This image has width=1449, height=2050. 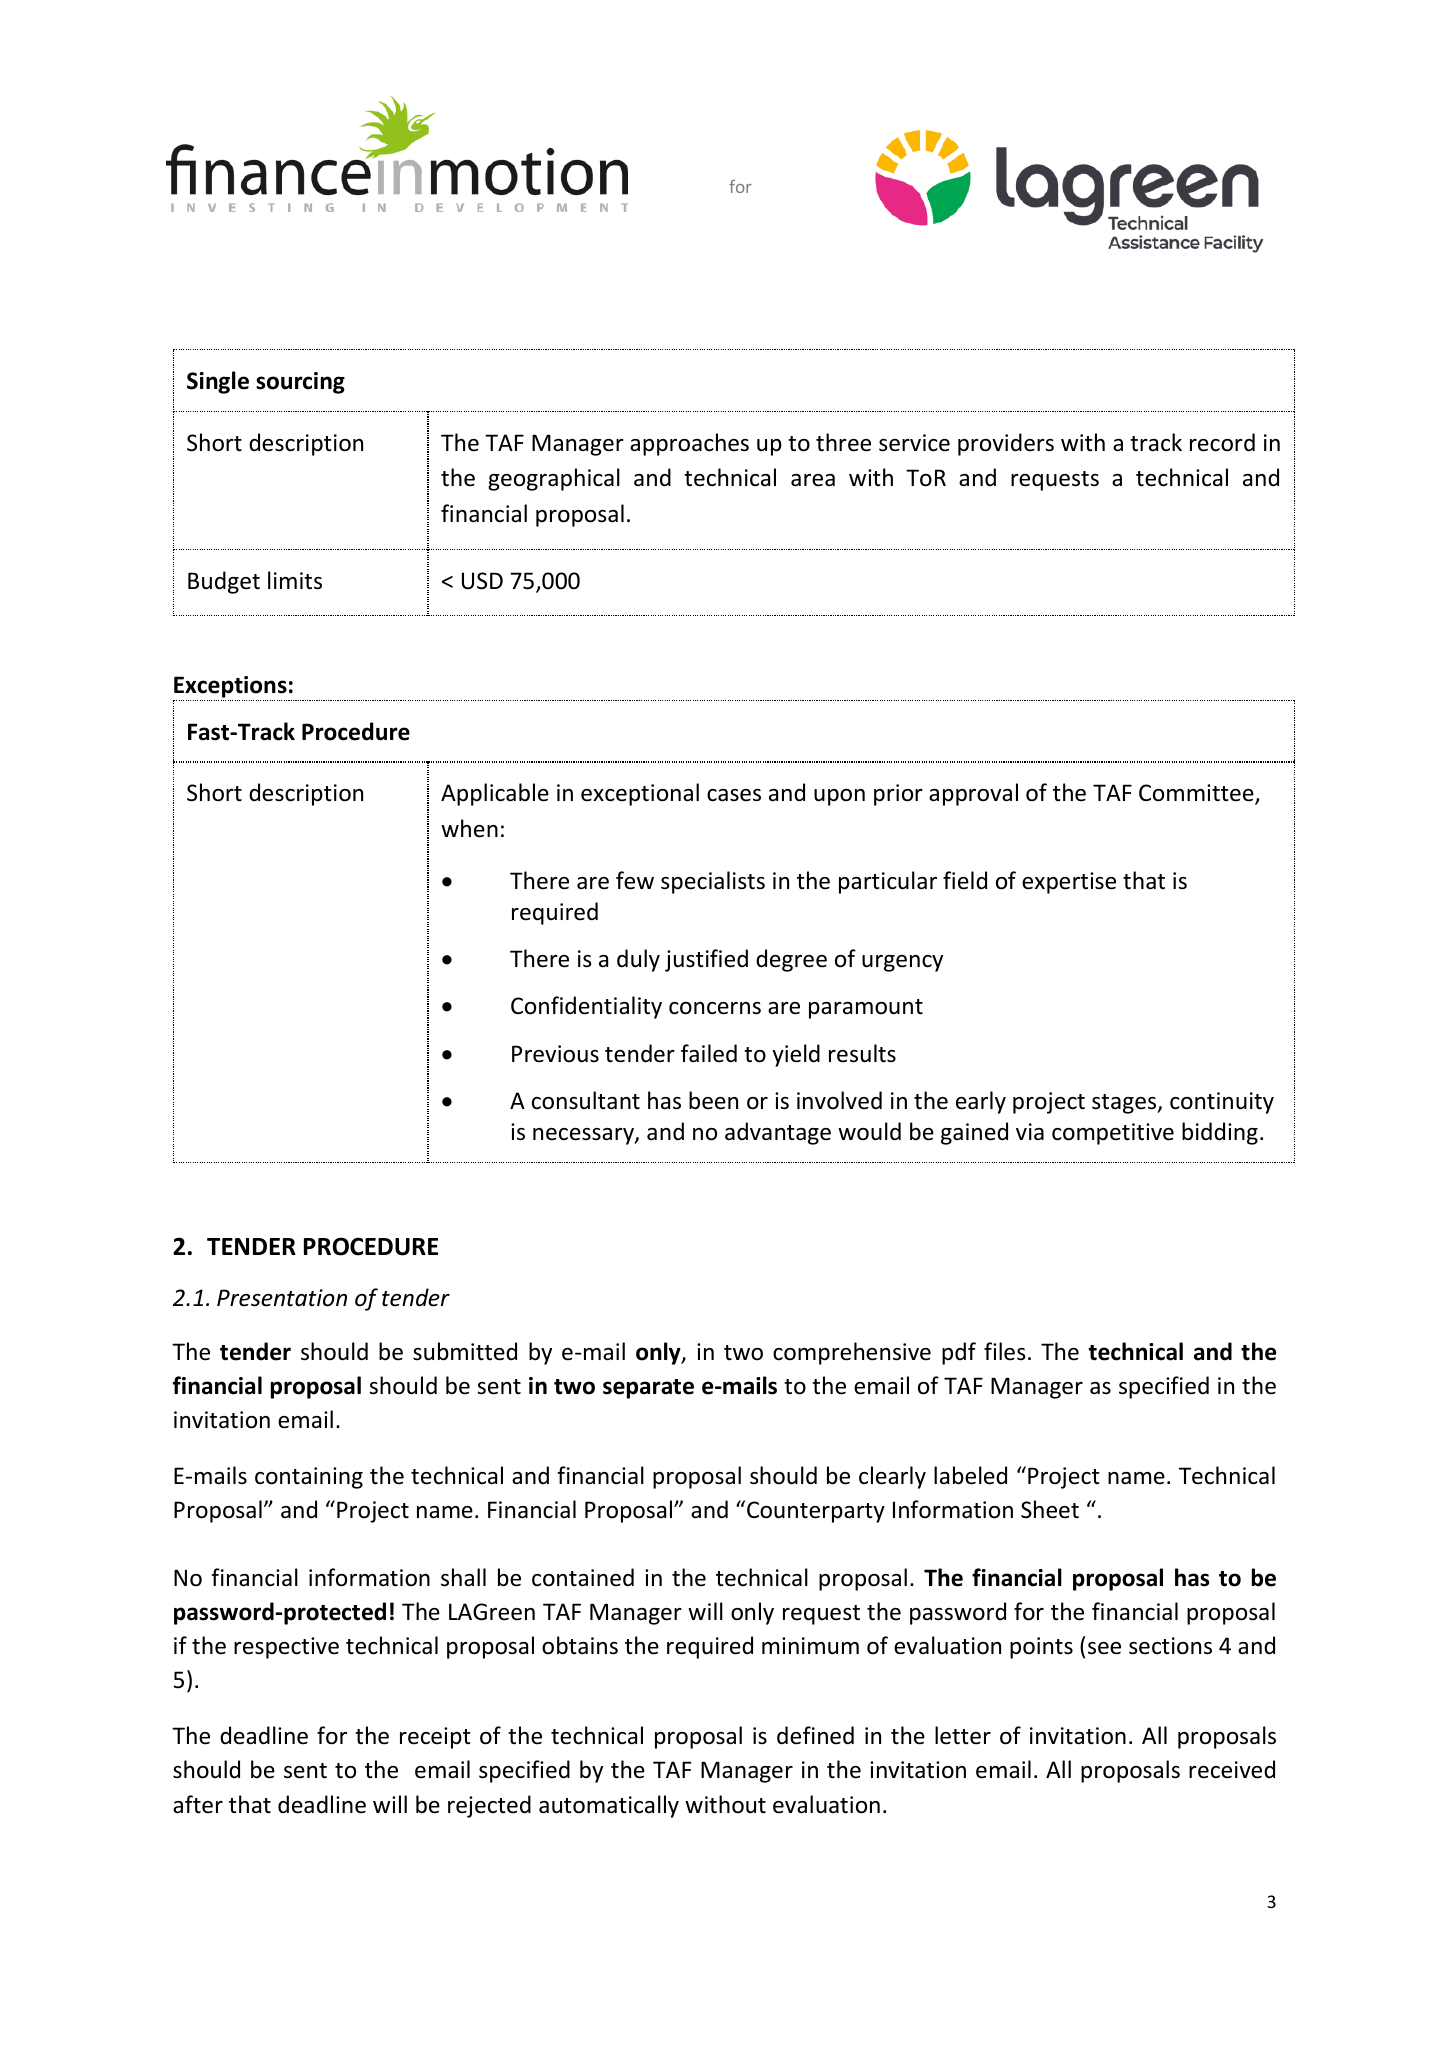 What do you see at coordinates (300, 383) in the image?
I see `sourcing` at bounding box center [300, 383].
